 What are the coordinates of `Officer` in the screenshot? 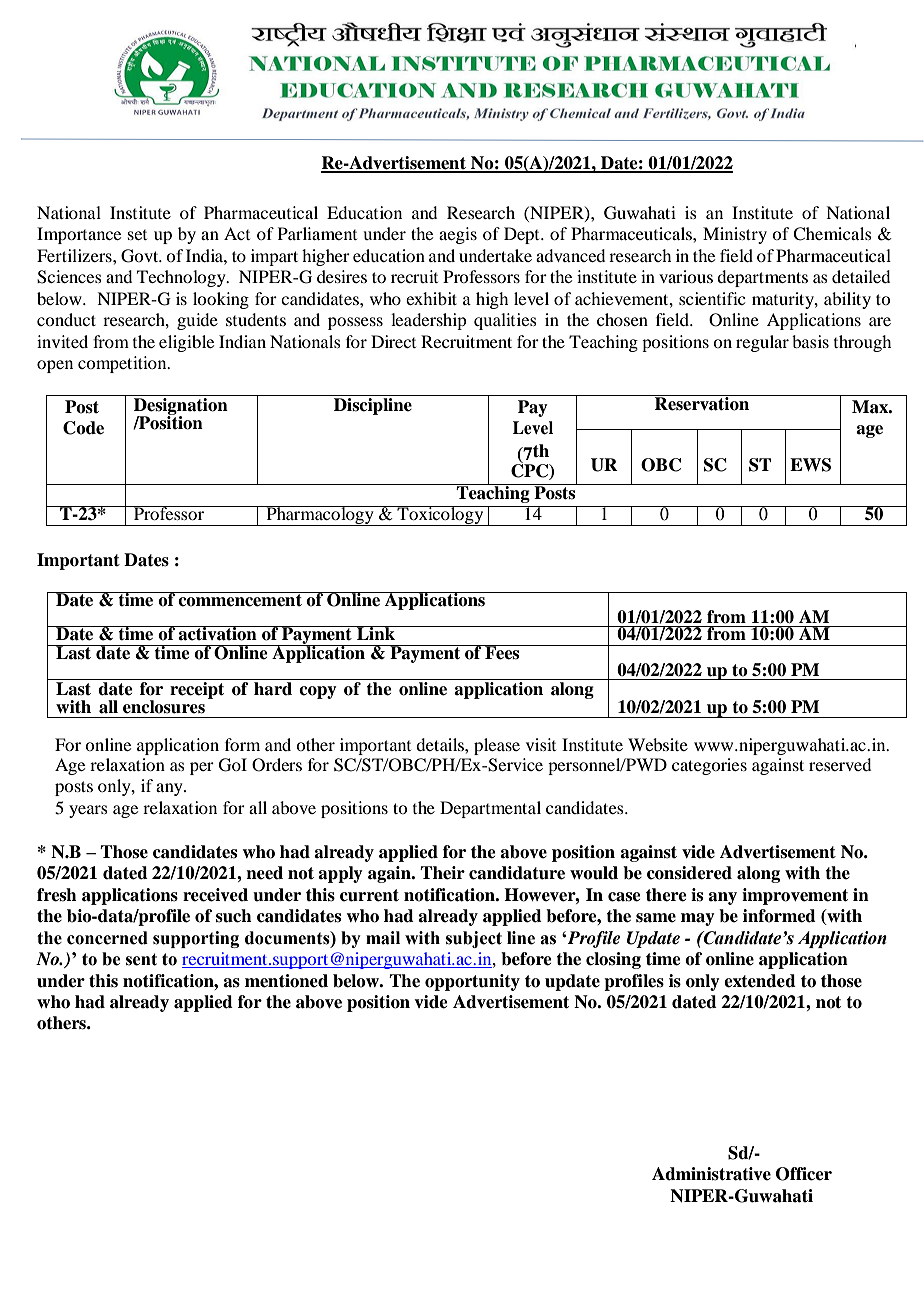 It's located at (804, 1174).
